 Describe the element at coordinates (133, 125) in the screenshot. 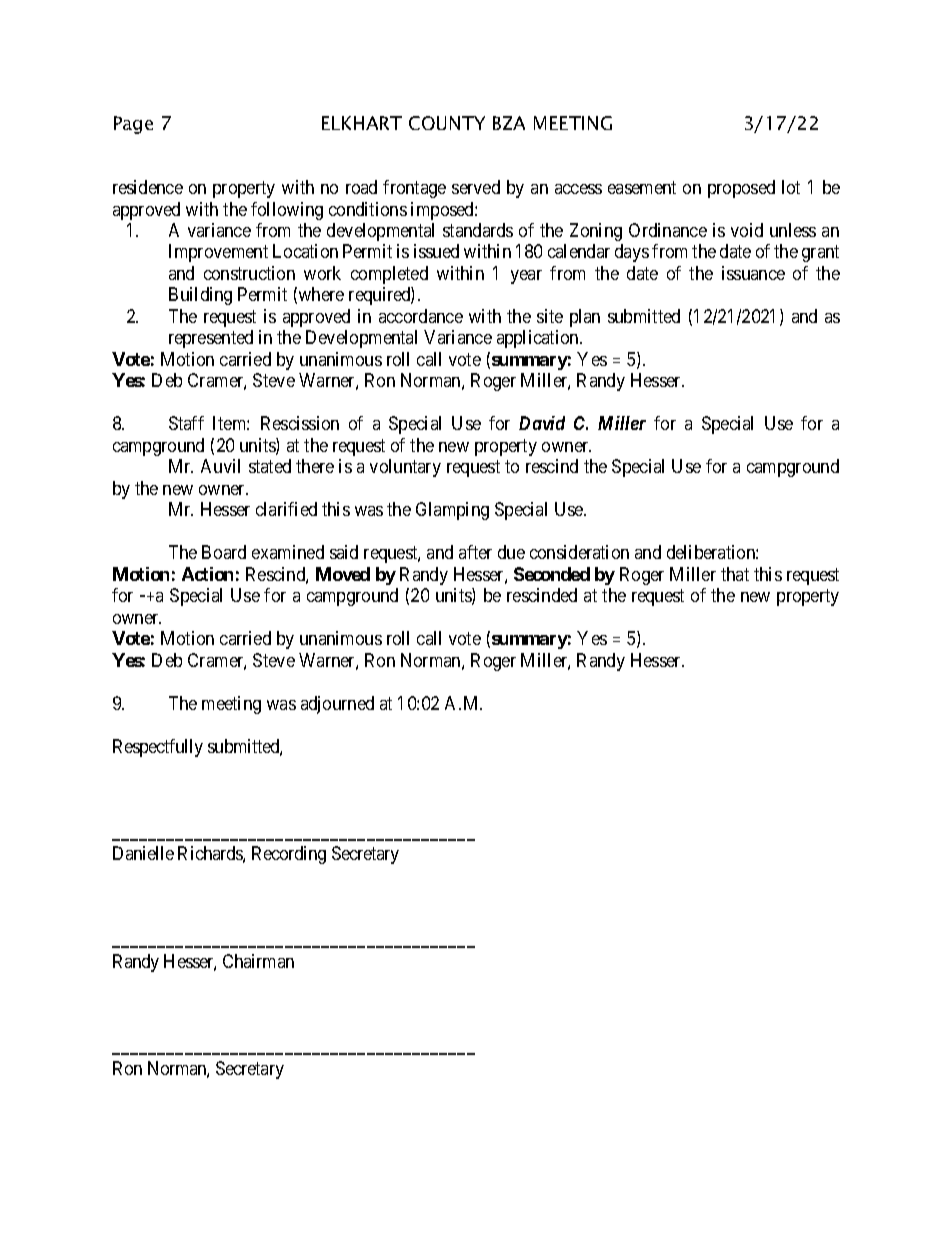

I see `Page` at that location.
